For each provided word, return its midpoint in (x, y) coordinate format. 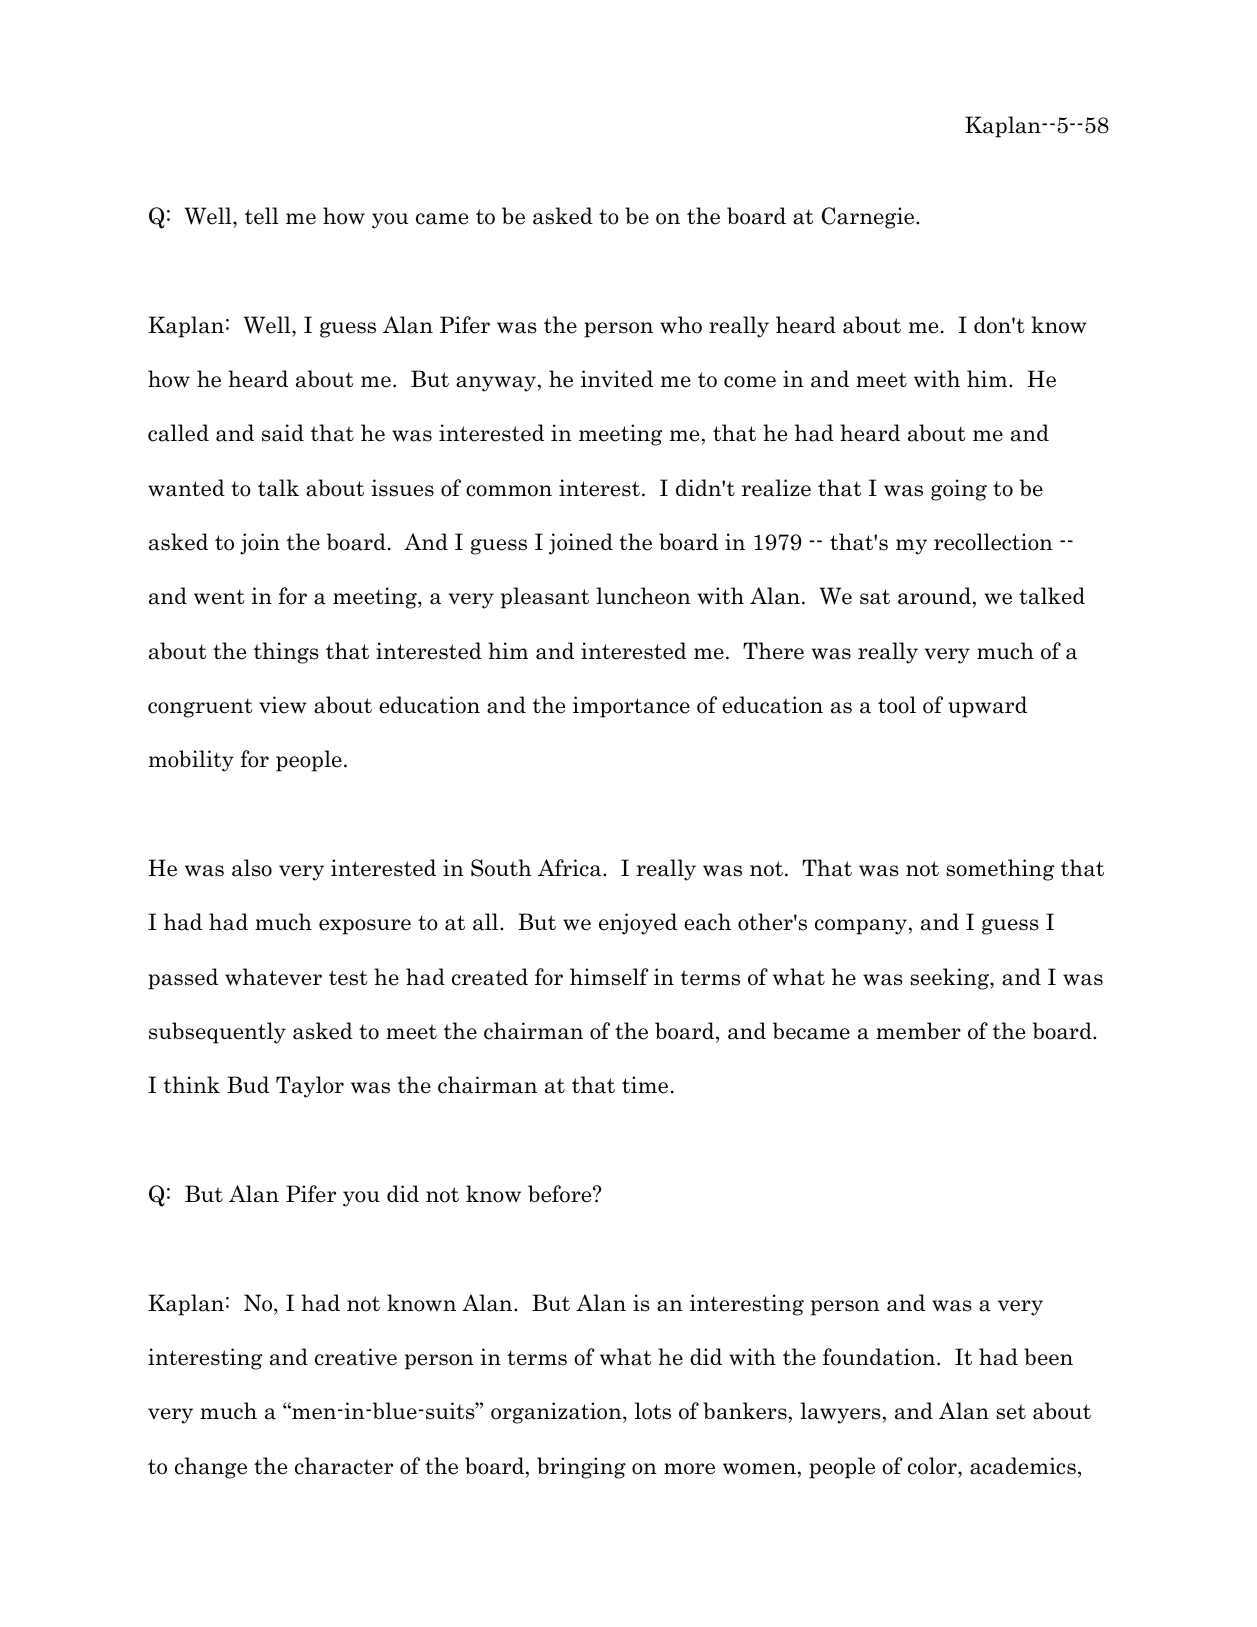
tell (262, 216)
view (283, 705)
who (681, 325)
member (918, 1031)
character (344, 1466)
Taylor (310, 1087)
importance (631, 707)
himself (609, 977)
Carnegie (869, 218)
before (561, 1194)
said (283, 433)
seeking (950, 979)
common (509, 491)
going (959, 490)
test (348, 978)
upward (987, 707)
